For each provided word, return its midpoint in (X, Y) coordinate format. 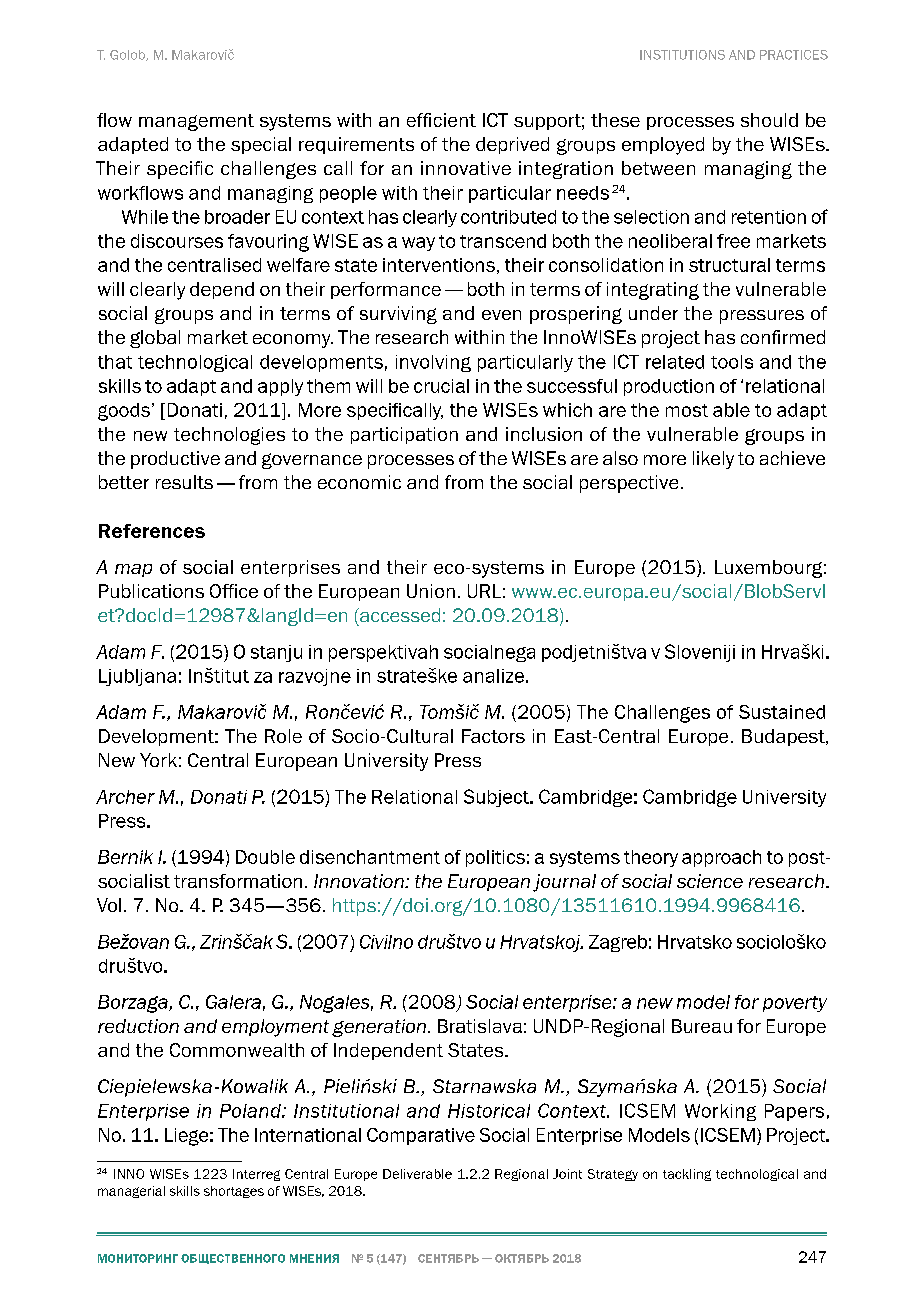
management (196, 122)
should (769, 120)
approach (721, 858)
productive (175, 460)
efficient (441, 120)
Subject (497, 798)
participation (404, 435)
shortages (234, 1192)
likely (713, 460)
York (158, 760)
